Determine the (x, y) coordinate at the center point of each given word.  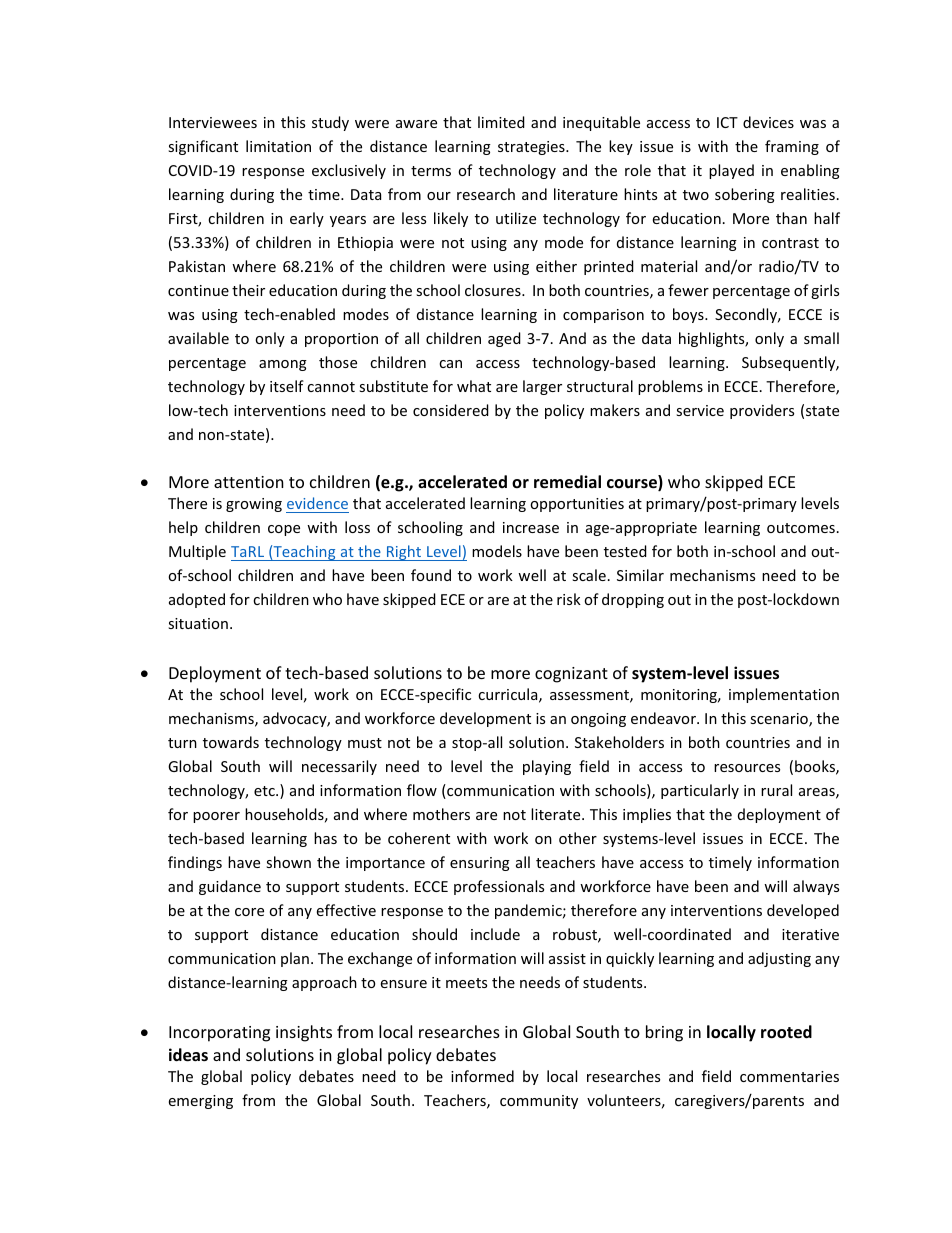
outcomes (801, 528)
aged (504, 339)
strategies (532, 148)
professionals (499, 887)
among (283, 365)
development (485, 719)
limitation (278, 146)
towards (231, 742)
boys (689, 315)
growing (254, 505)
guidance (230, 887)
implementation (784, 695)
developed (803, 911)
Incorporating (219, 1034)
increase (531, 527)
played (731, 171)
